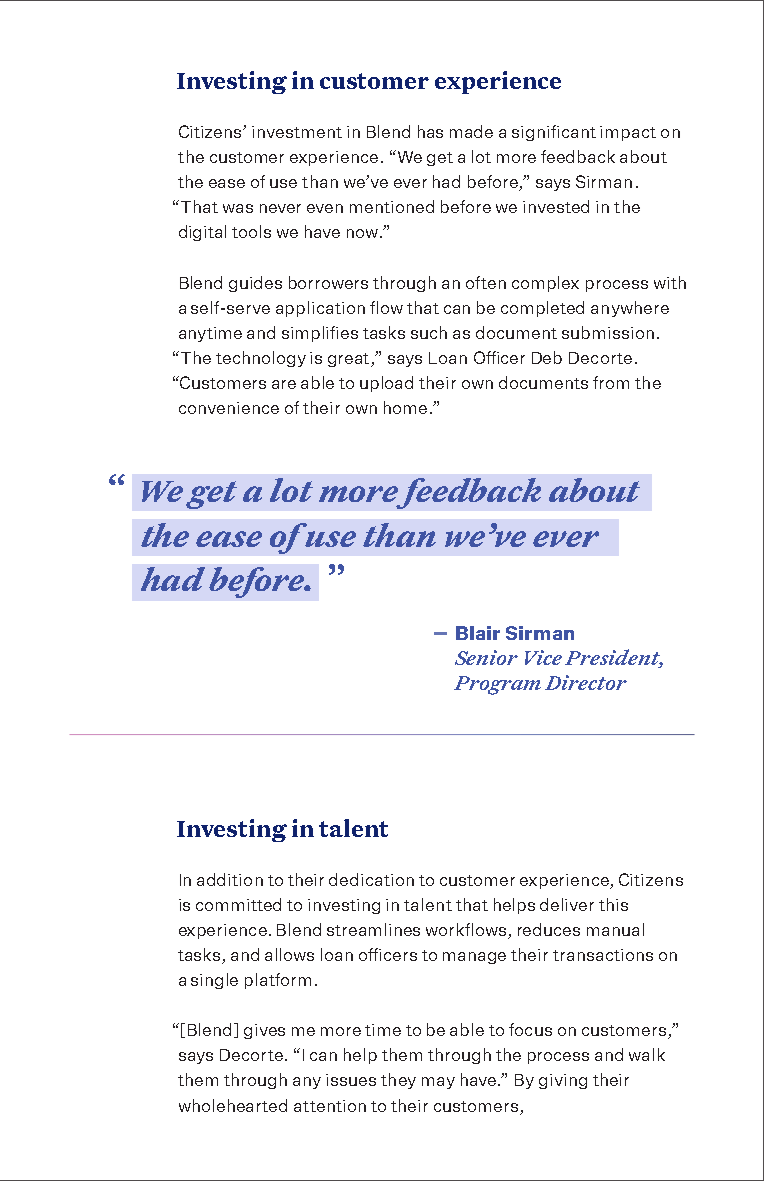 This screenshot has height=1181, width=764. Describe the element at coordinates (647, 1054) in the screenshot. I see `walk` at that location.
